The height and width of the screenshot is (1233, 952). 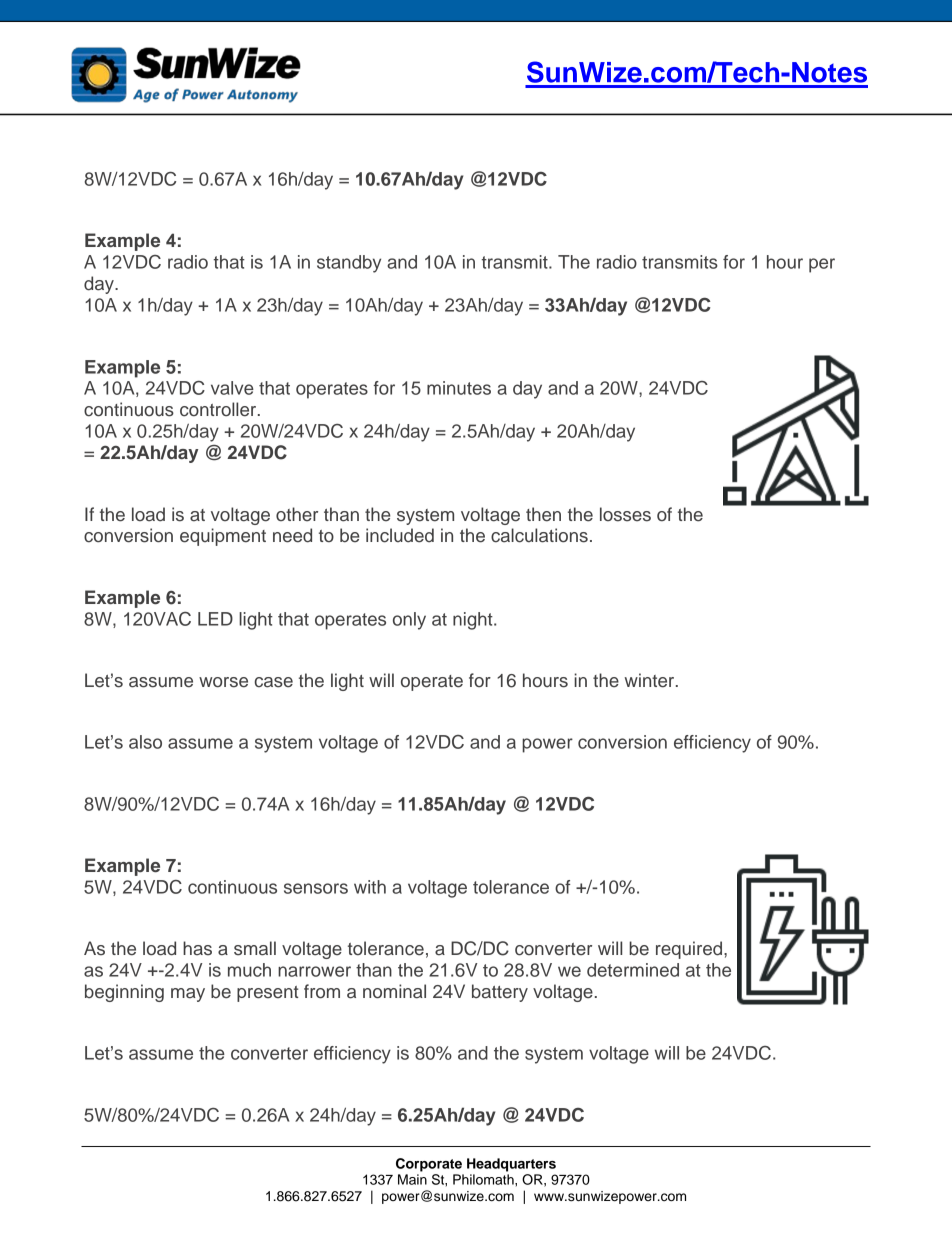 What do you see at coordinates (349, 264) in the screenshot?
I see `standby` at bounding box center [349, 264].
